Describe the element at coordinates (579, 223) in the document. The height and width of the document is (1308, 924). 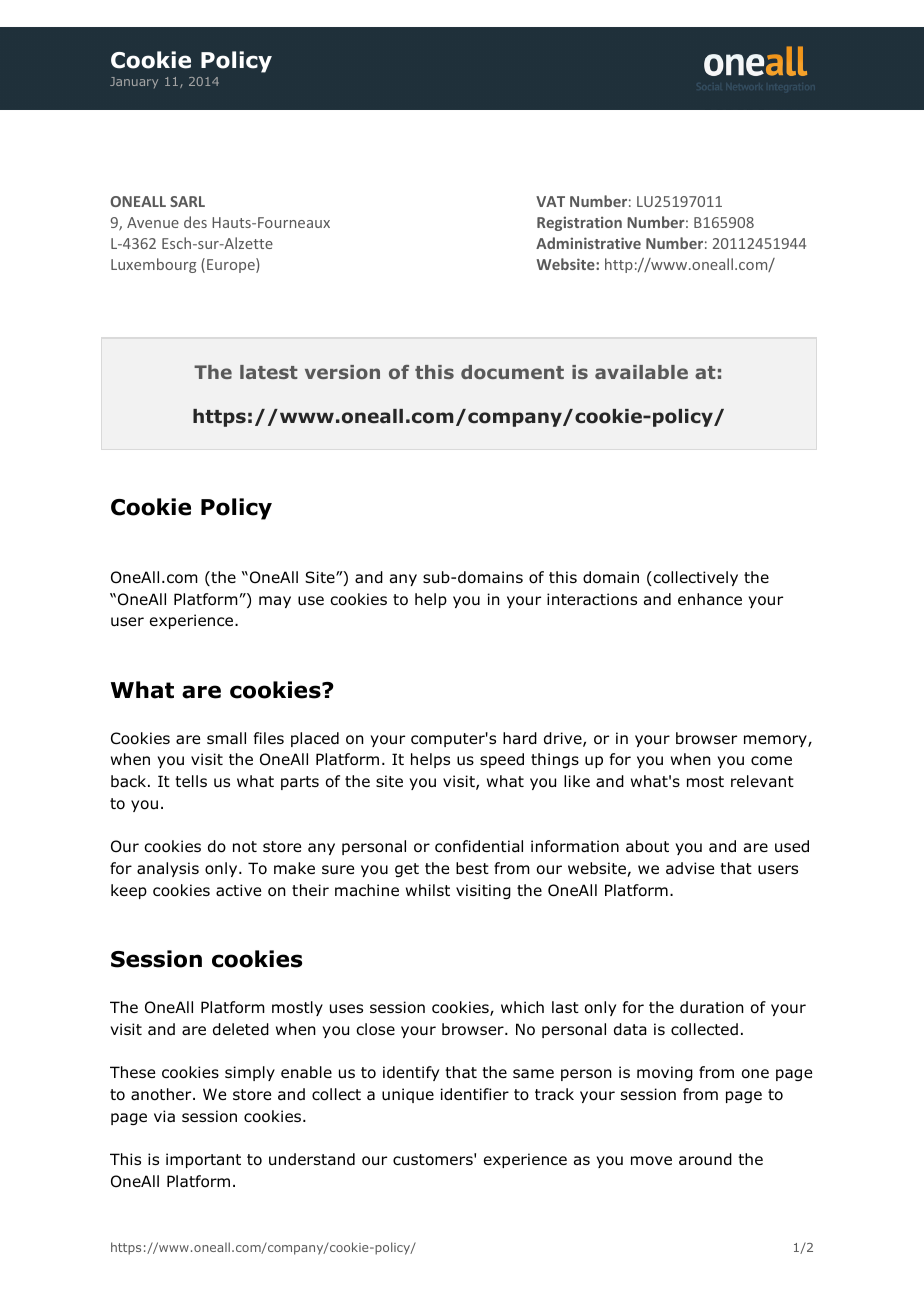
I see `Registration` at that location.
